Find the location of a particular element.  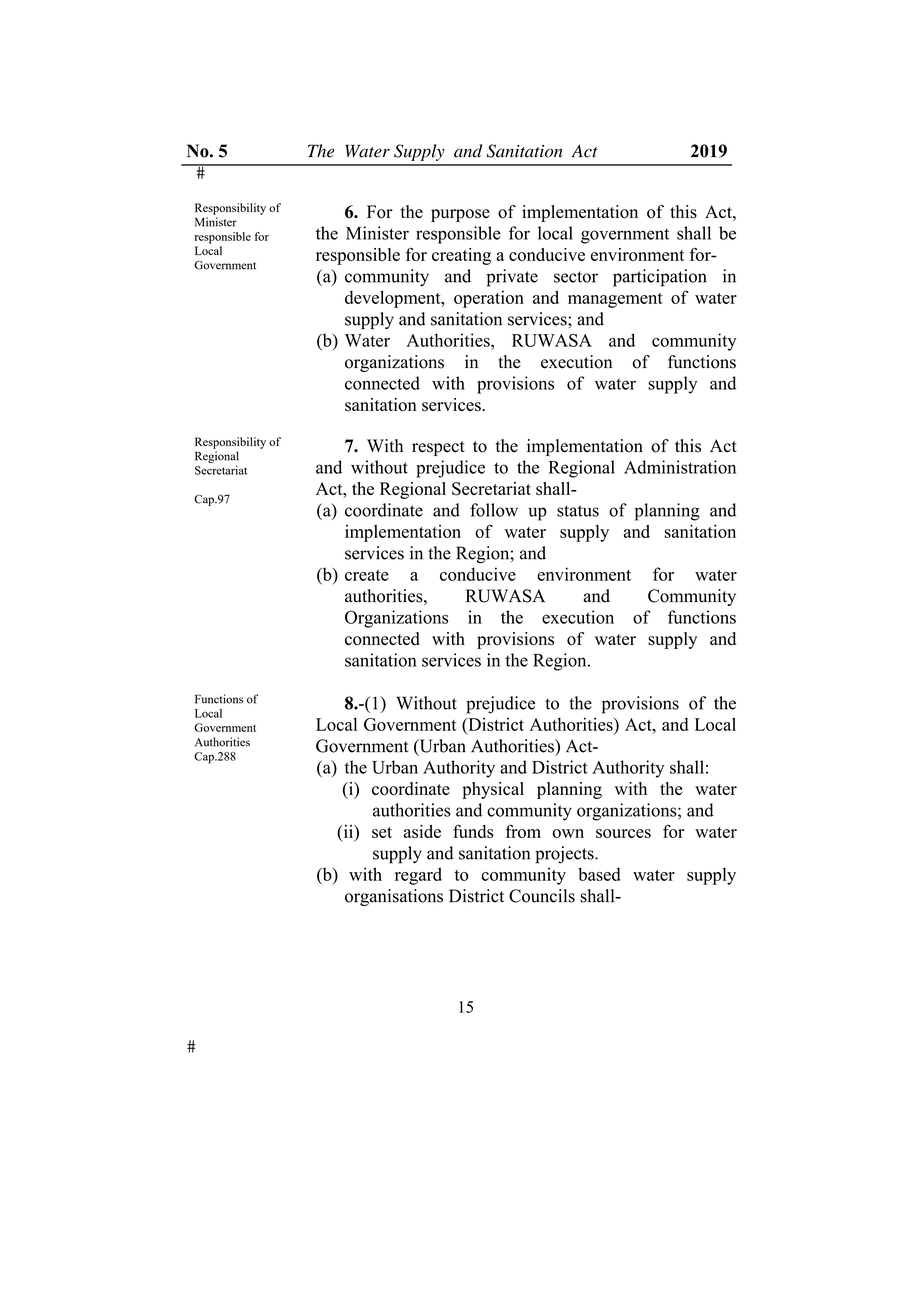

Councils is located at coordinates (542, 896).
